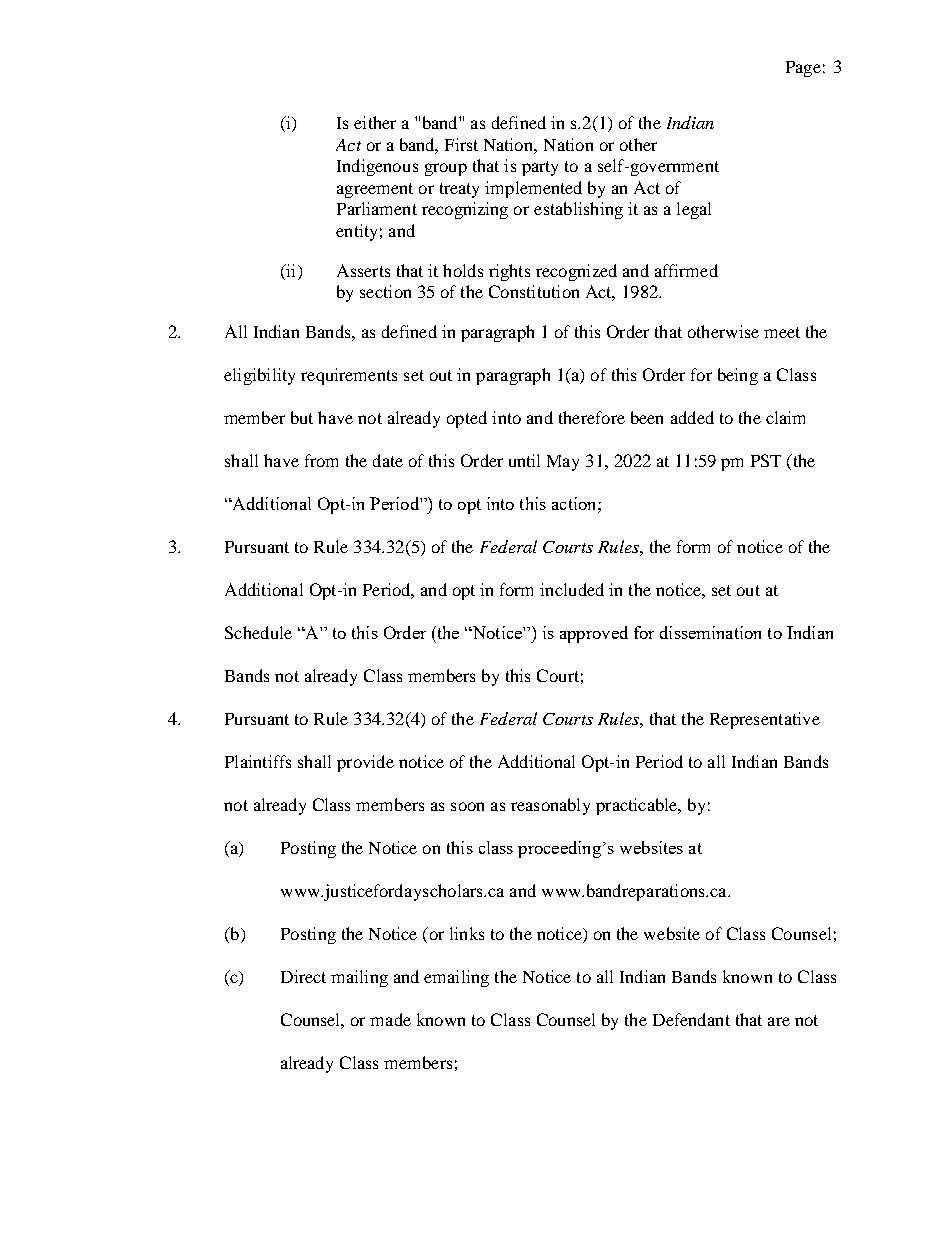 The width and height of the screenshot is (952, 1233). Describe the element at coordinates (592, 417) in the screenshot. I see `therefore` at that location.
